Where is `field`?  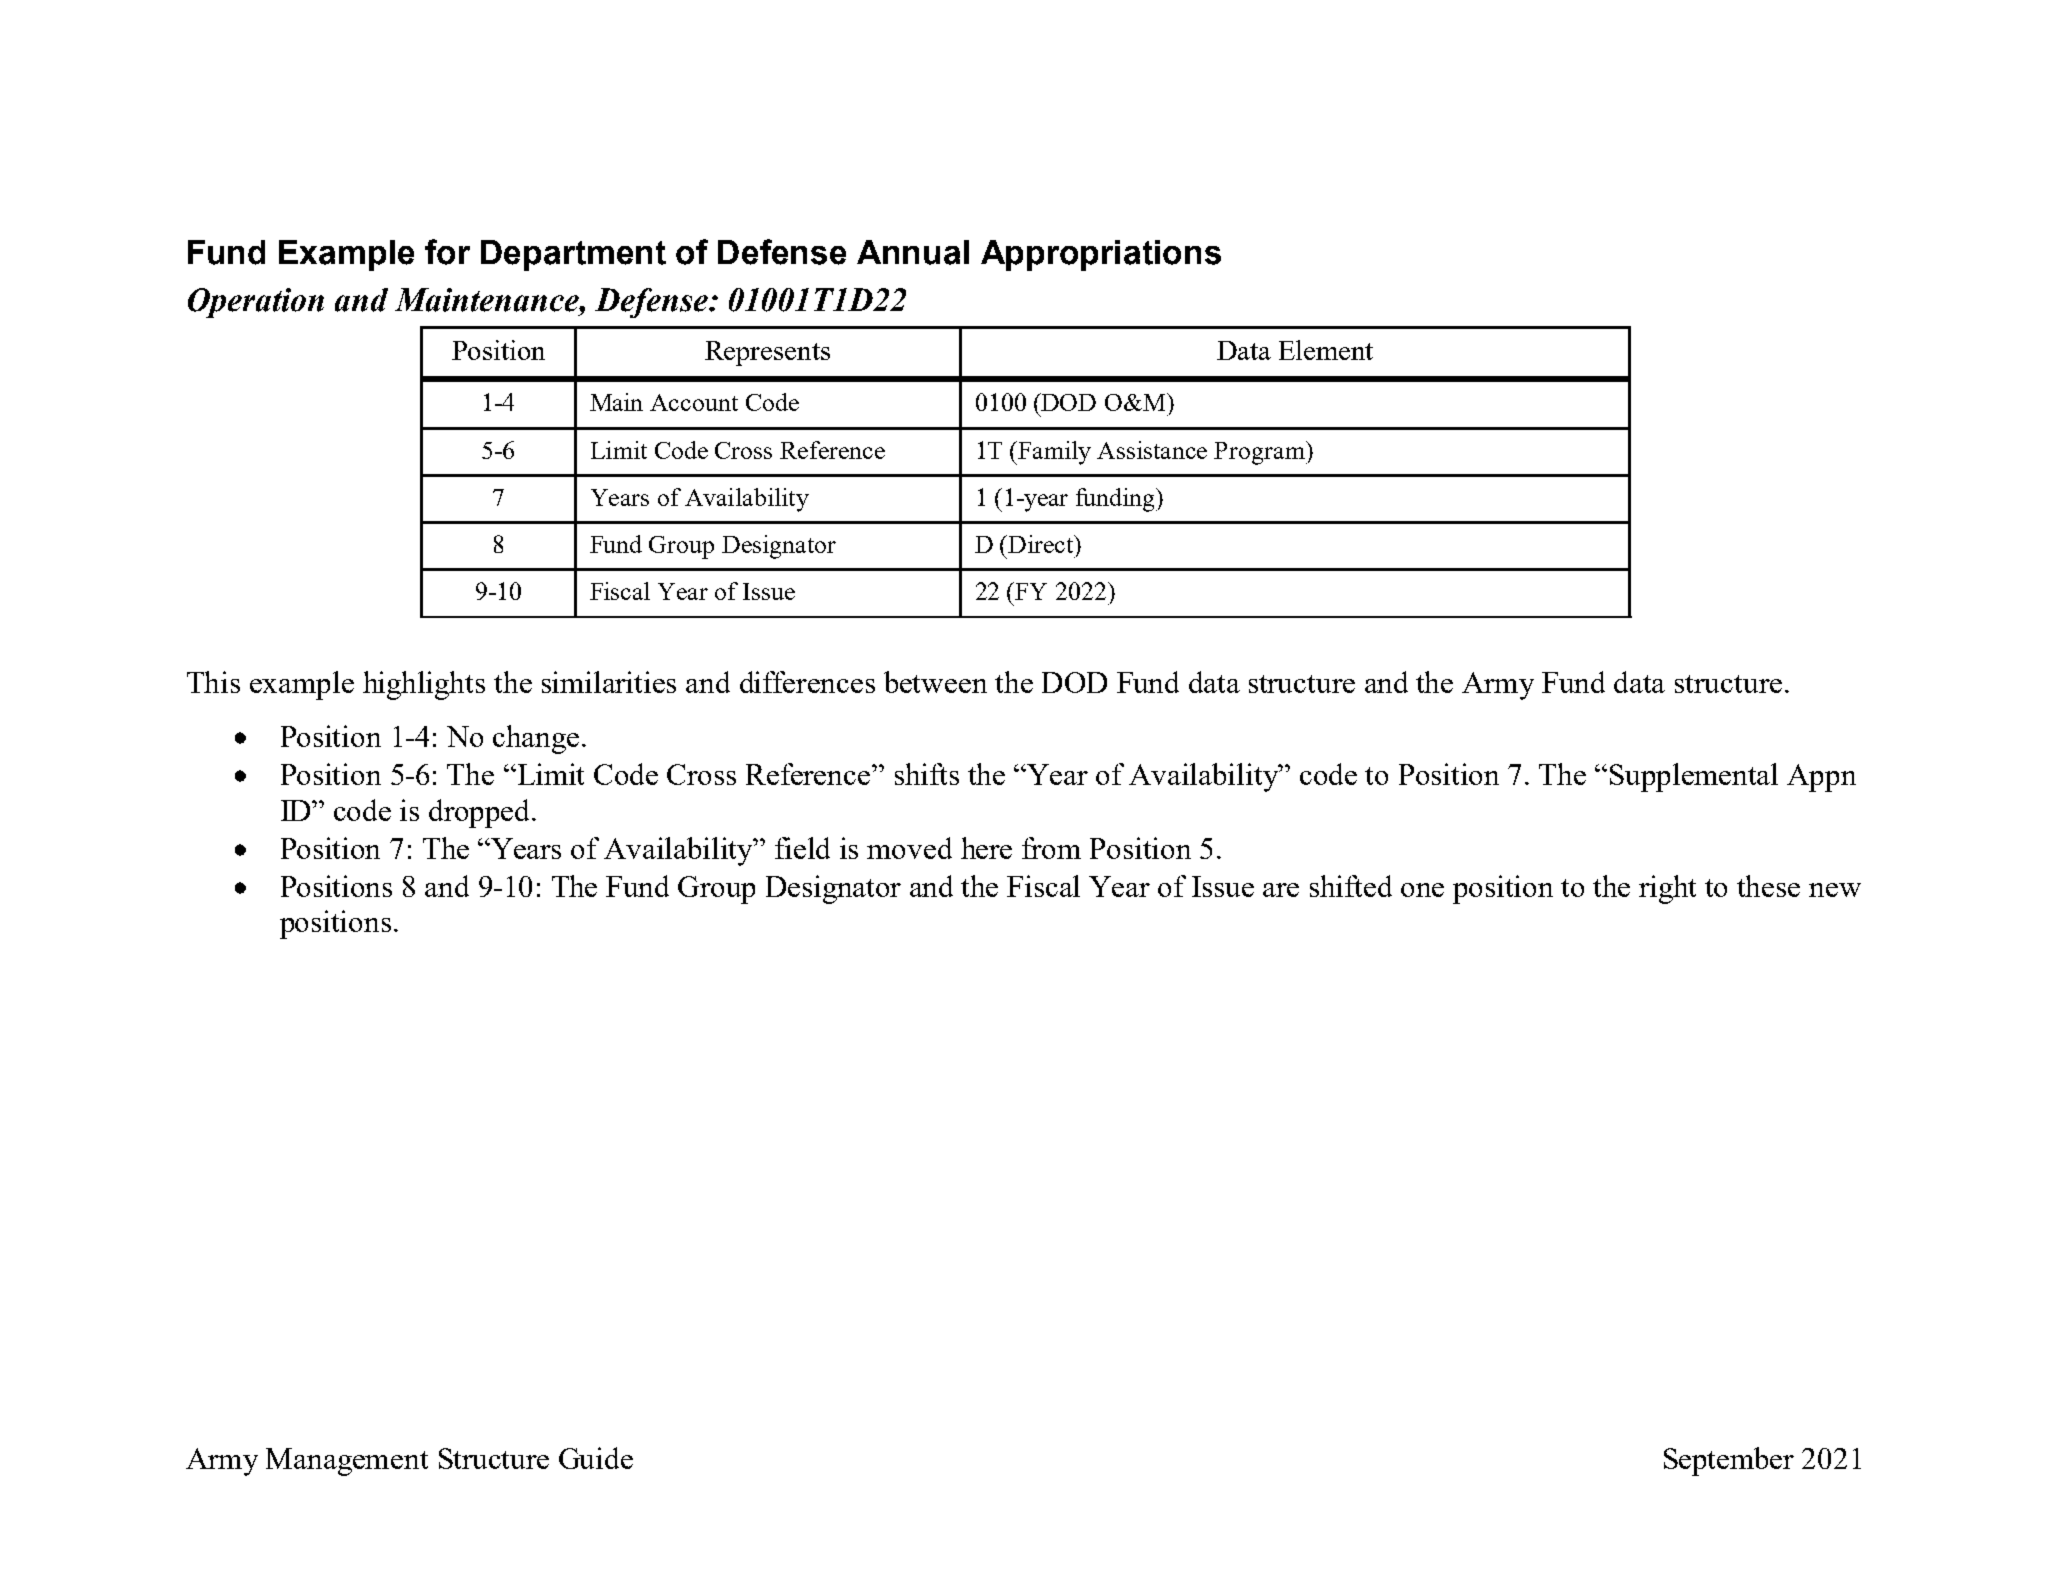 field is located at coordinates (802, 848).
